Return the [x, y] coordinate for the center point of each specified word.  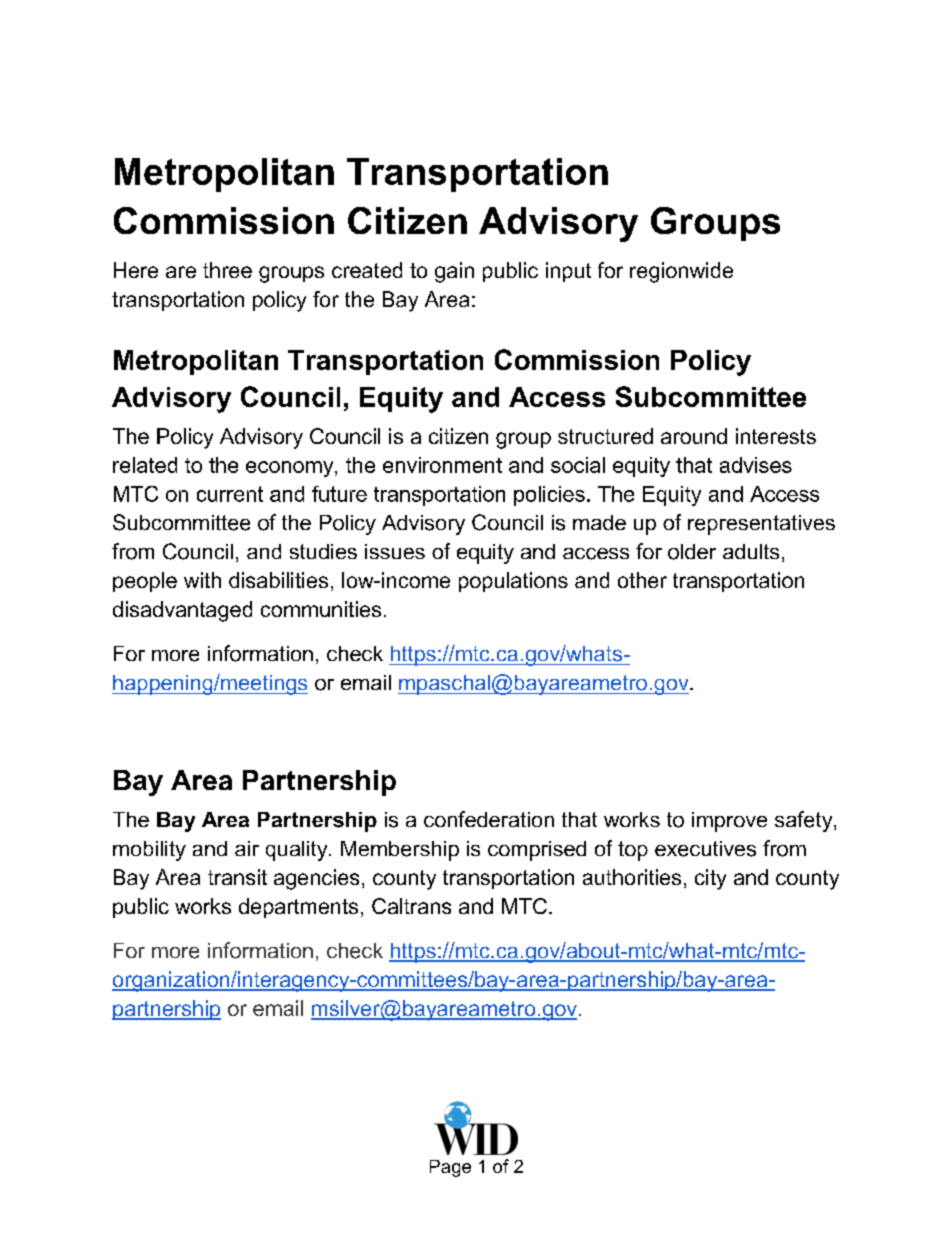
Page [450, 1168]
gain [454, 272]
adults [751, 551]
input [568, 272]
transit [237, 877]
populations [513, 582]
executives [705, 849]
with [202, 580]
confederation [489, 819]
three [227, 270]
